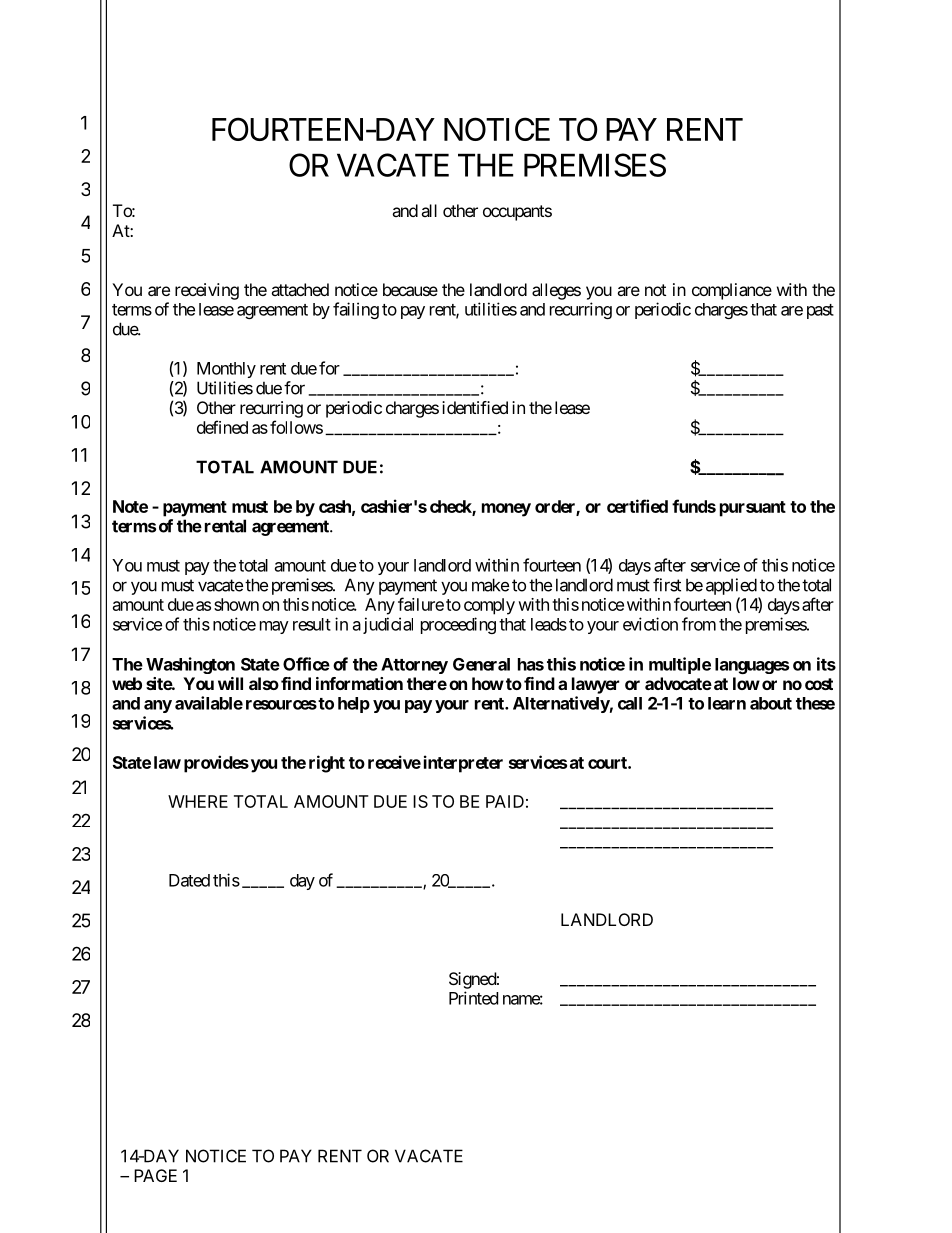  I want to click on will, so click(230, 683).
